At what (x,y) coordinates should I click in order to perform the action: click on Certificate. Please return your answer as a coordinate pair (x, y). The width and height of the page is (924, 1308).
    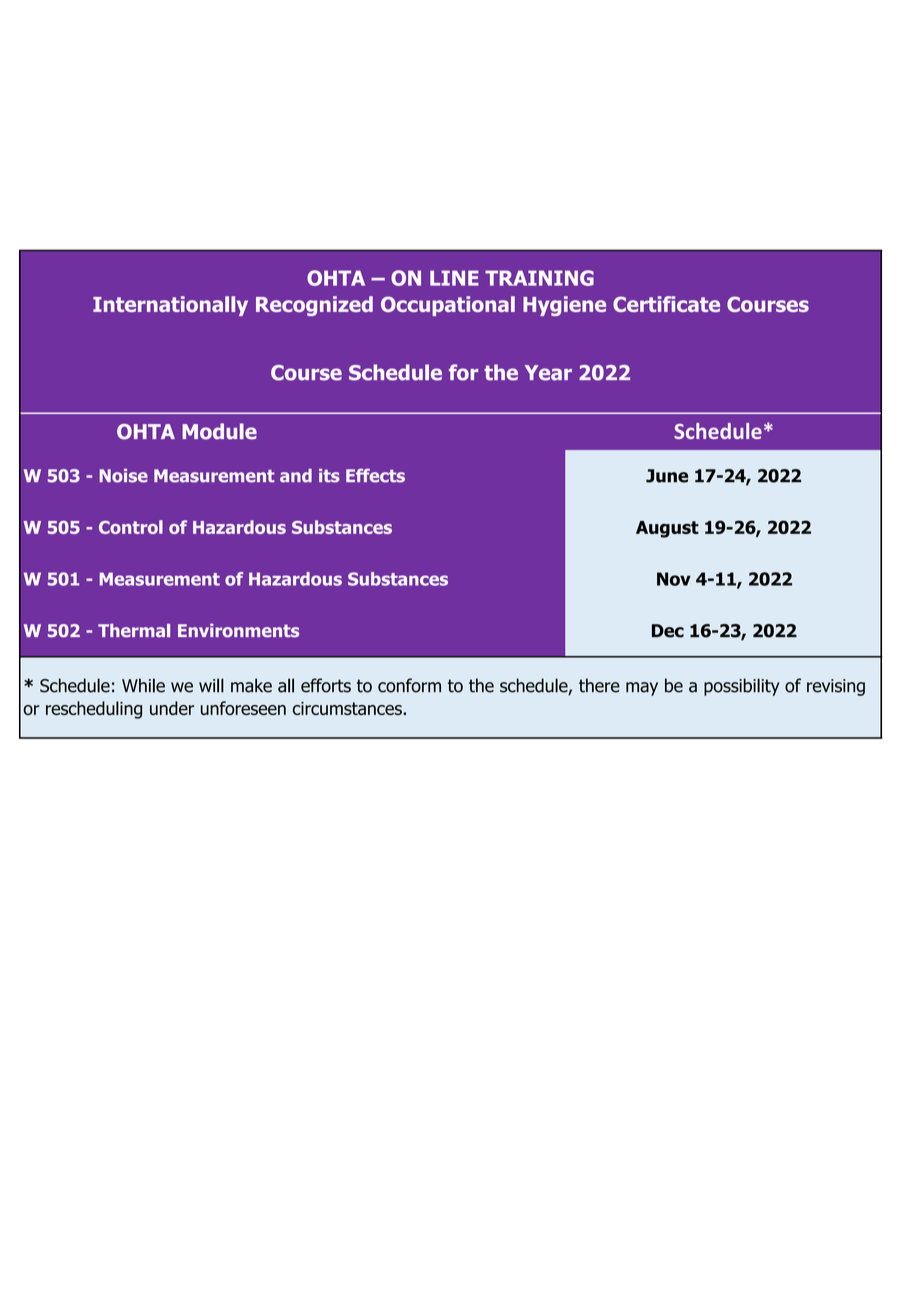
    Looking at the image, I should click on (666, 304).
